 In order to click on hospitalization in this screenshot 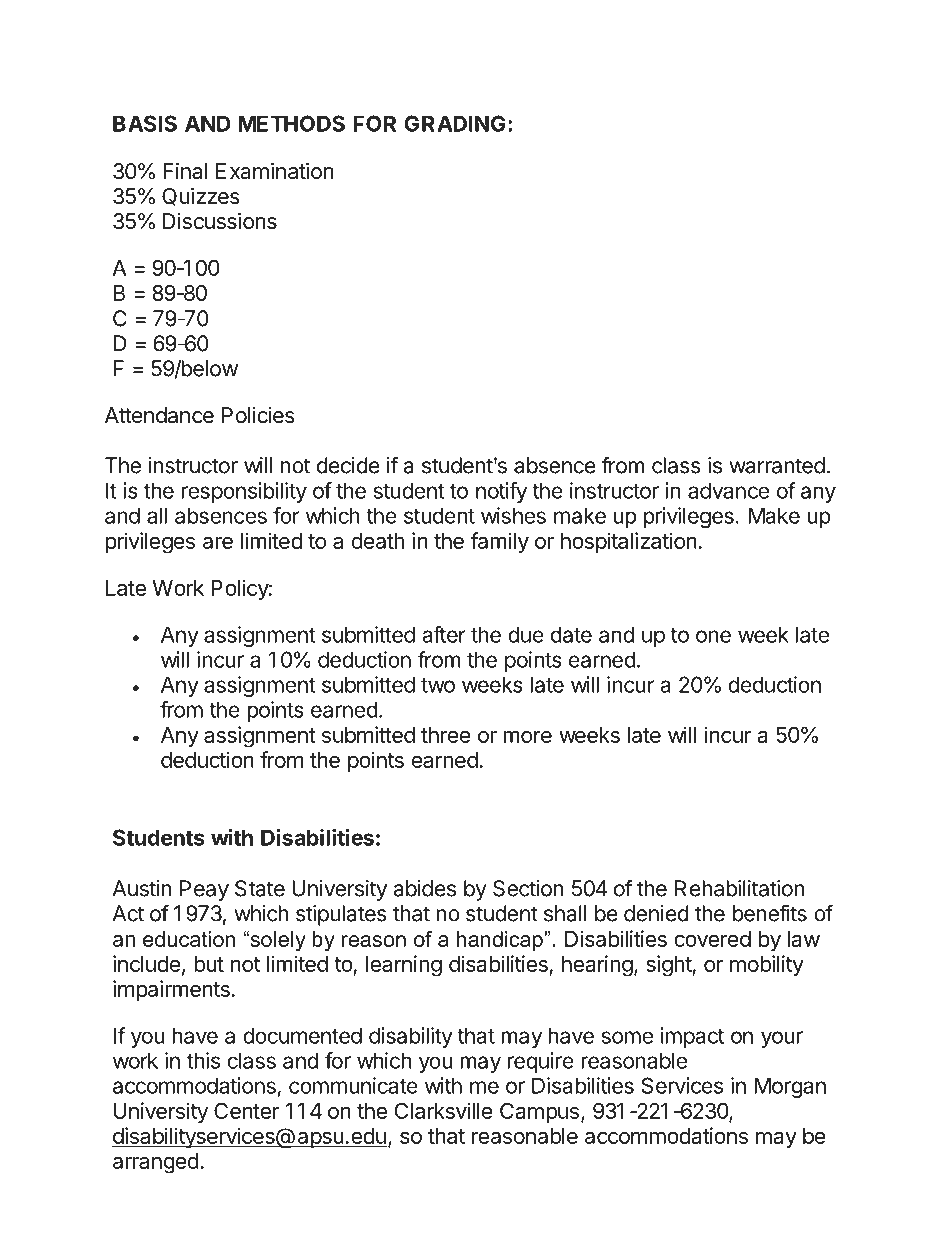, I will do `click(629, 542)`.
